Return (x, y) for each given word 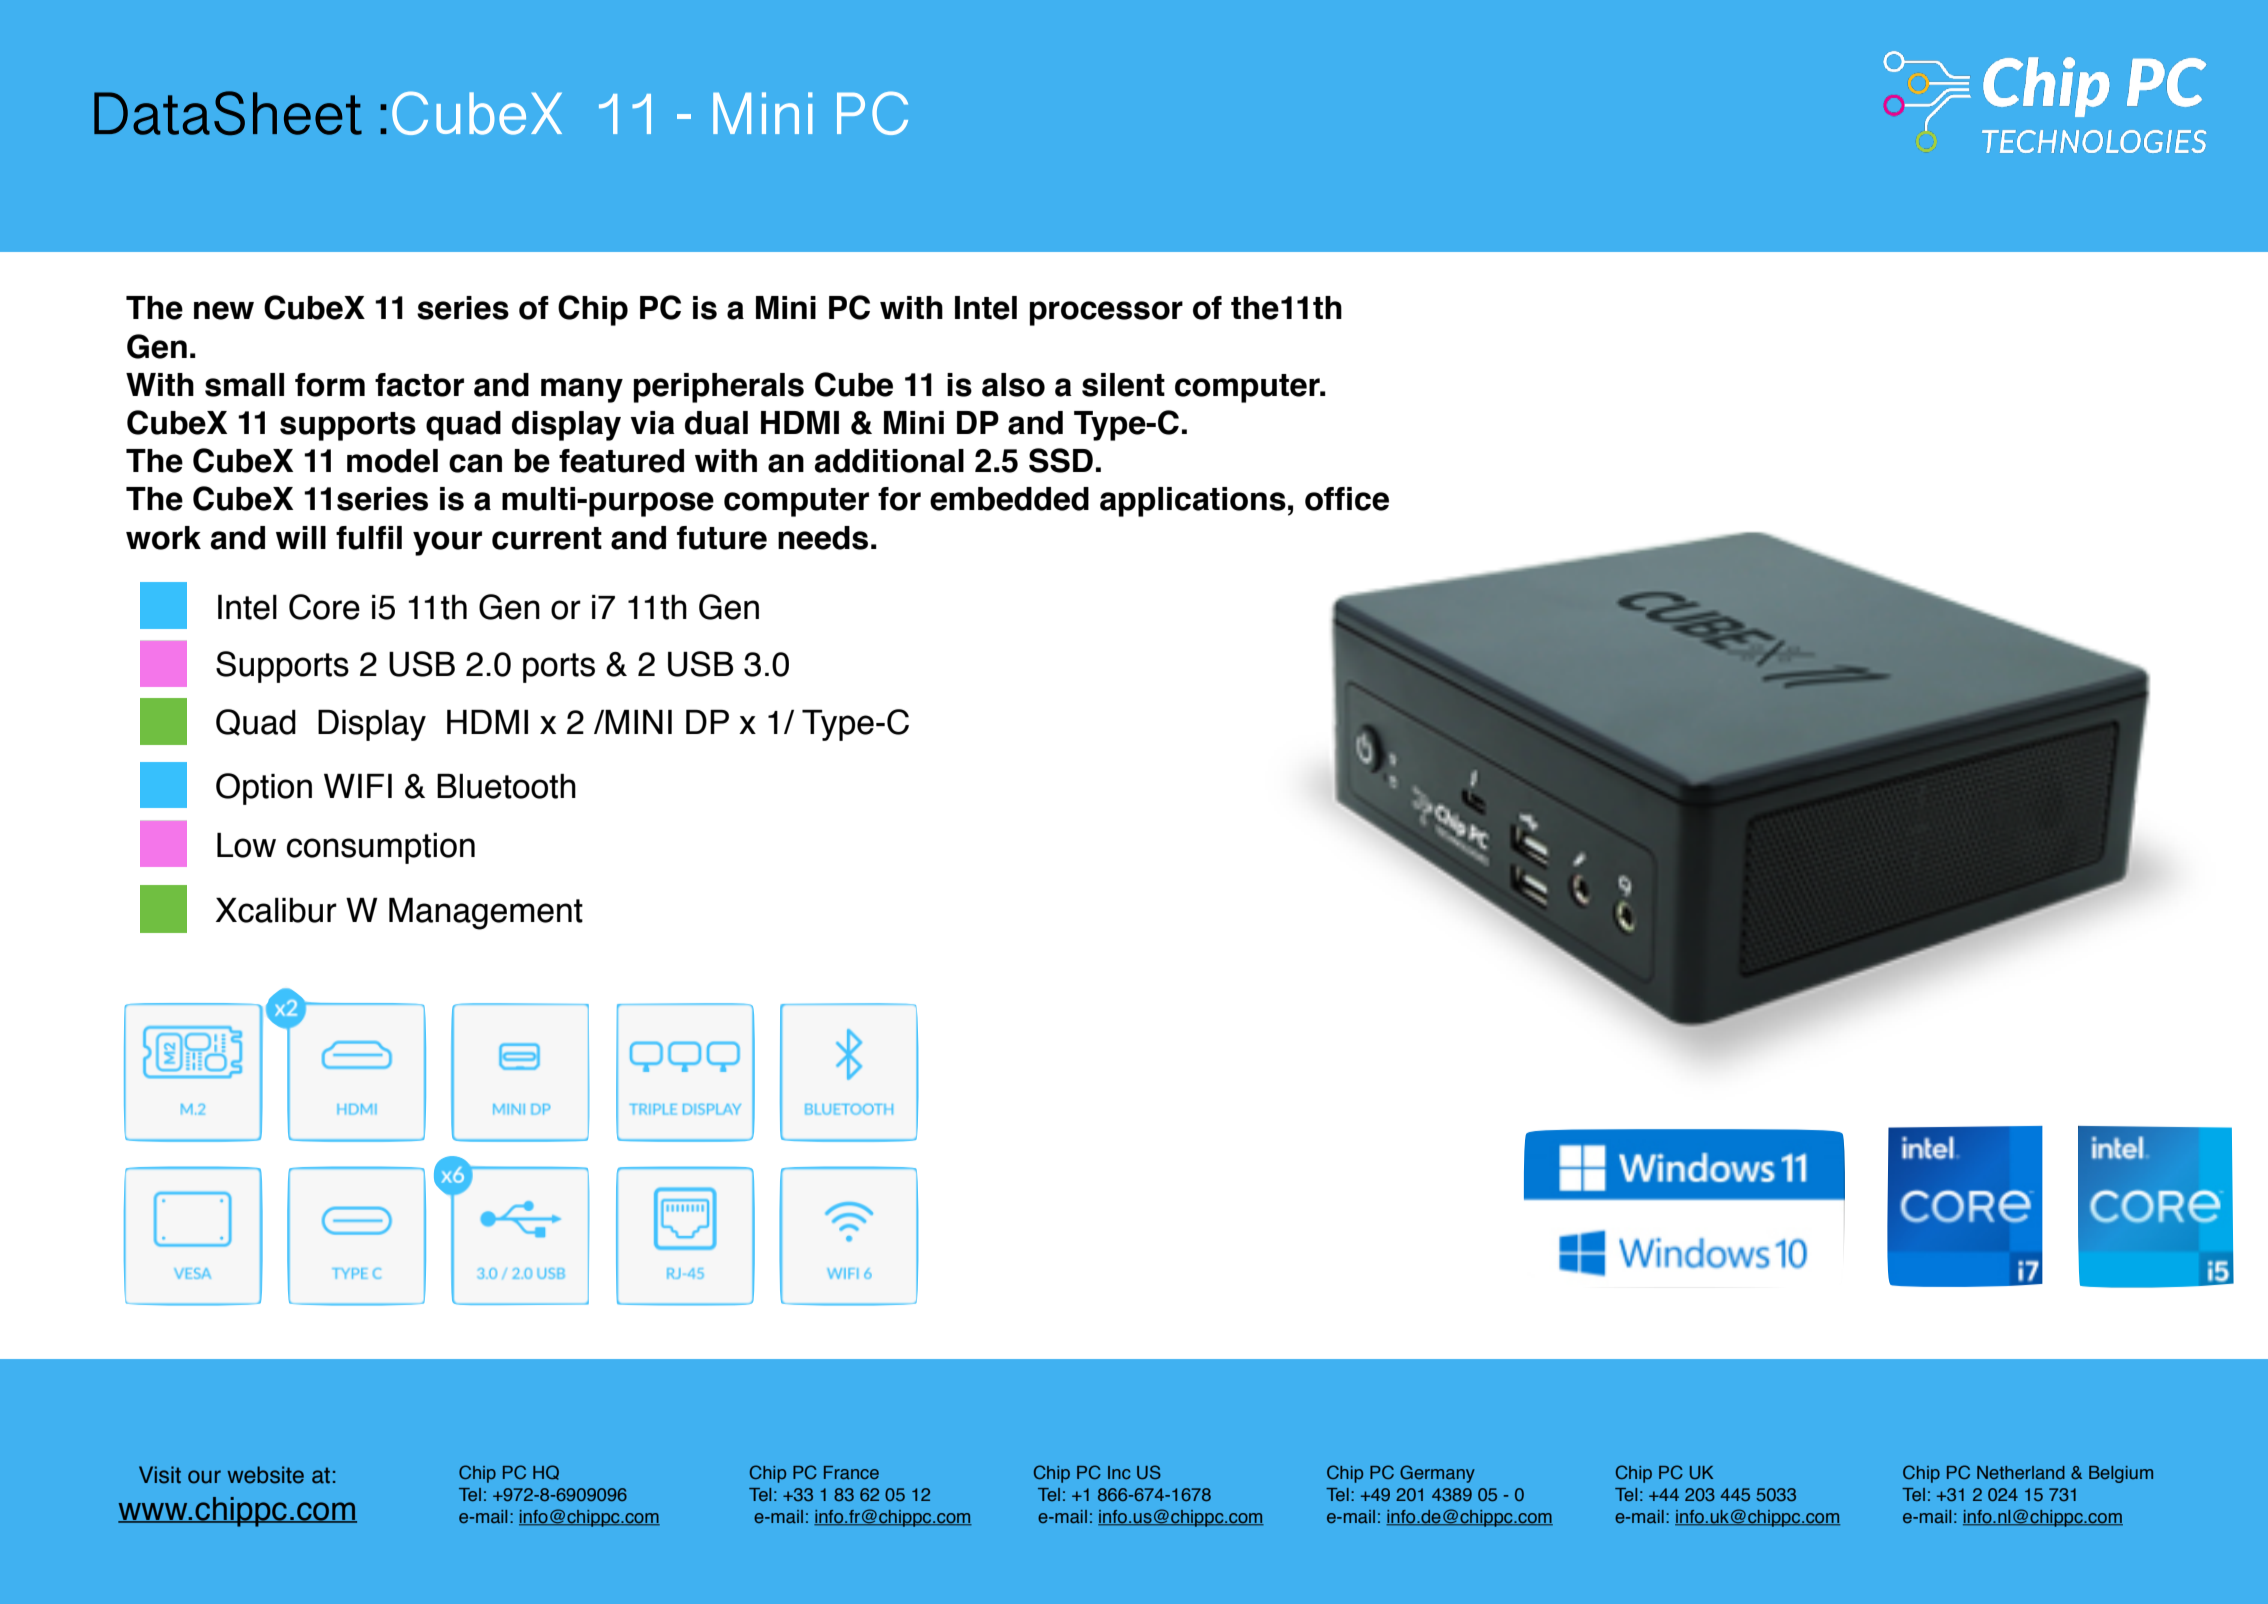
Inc (1119, 1472)
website (265, 1475)
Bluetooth (506, 786)
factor (419, 385)
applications (1193, 502)
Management (486, 914)
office (1347, 499)
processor (1106, 313)
